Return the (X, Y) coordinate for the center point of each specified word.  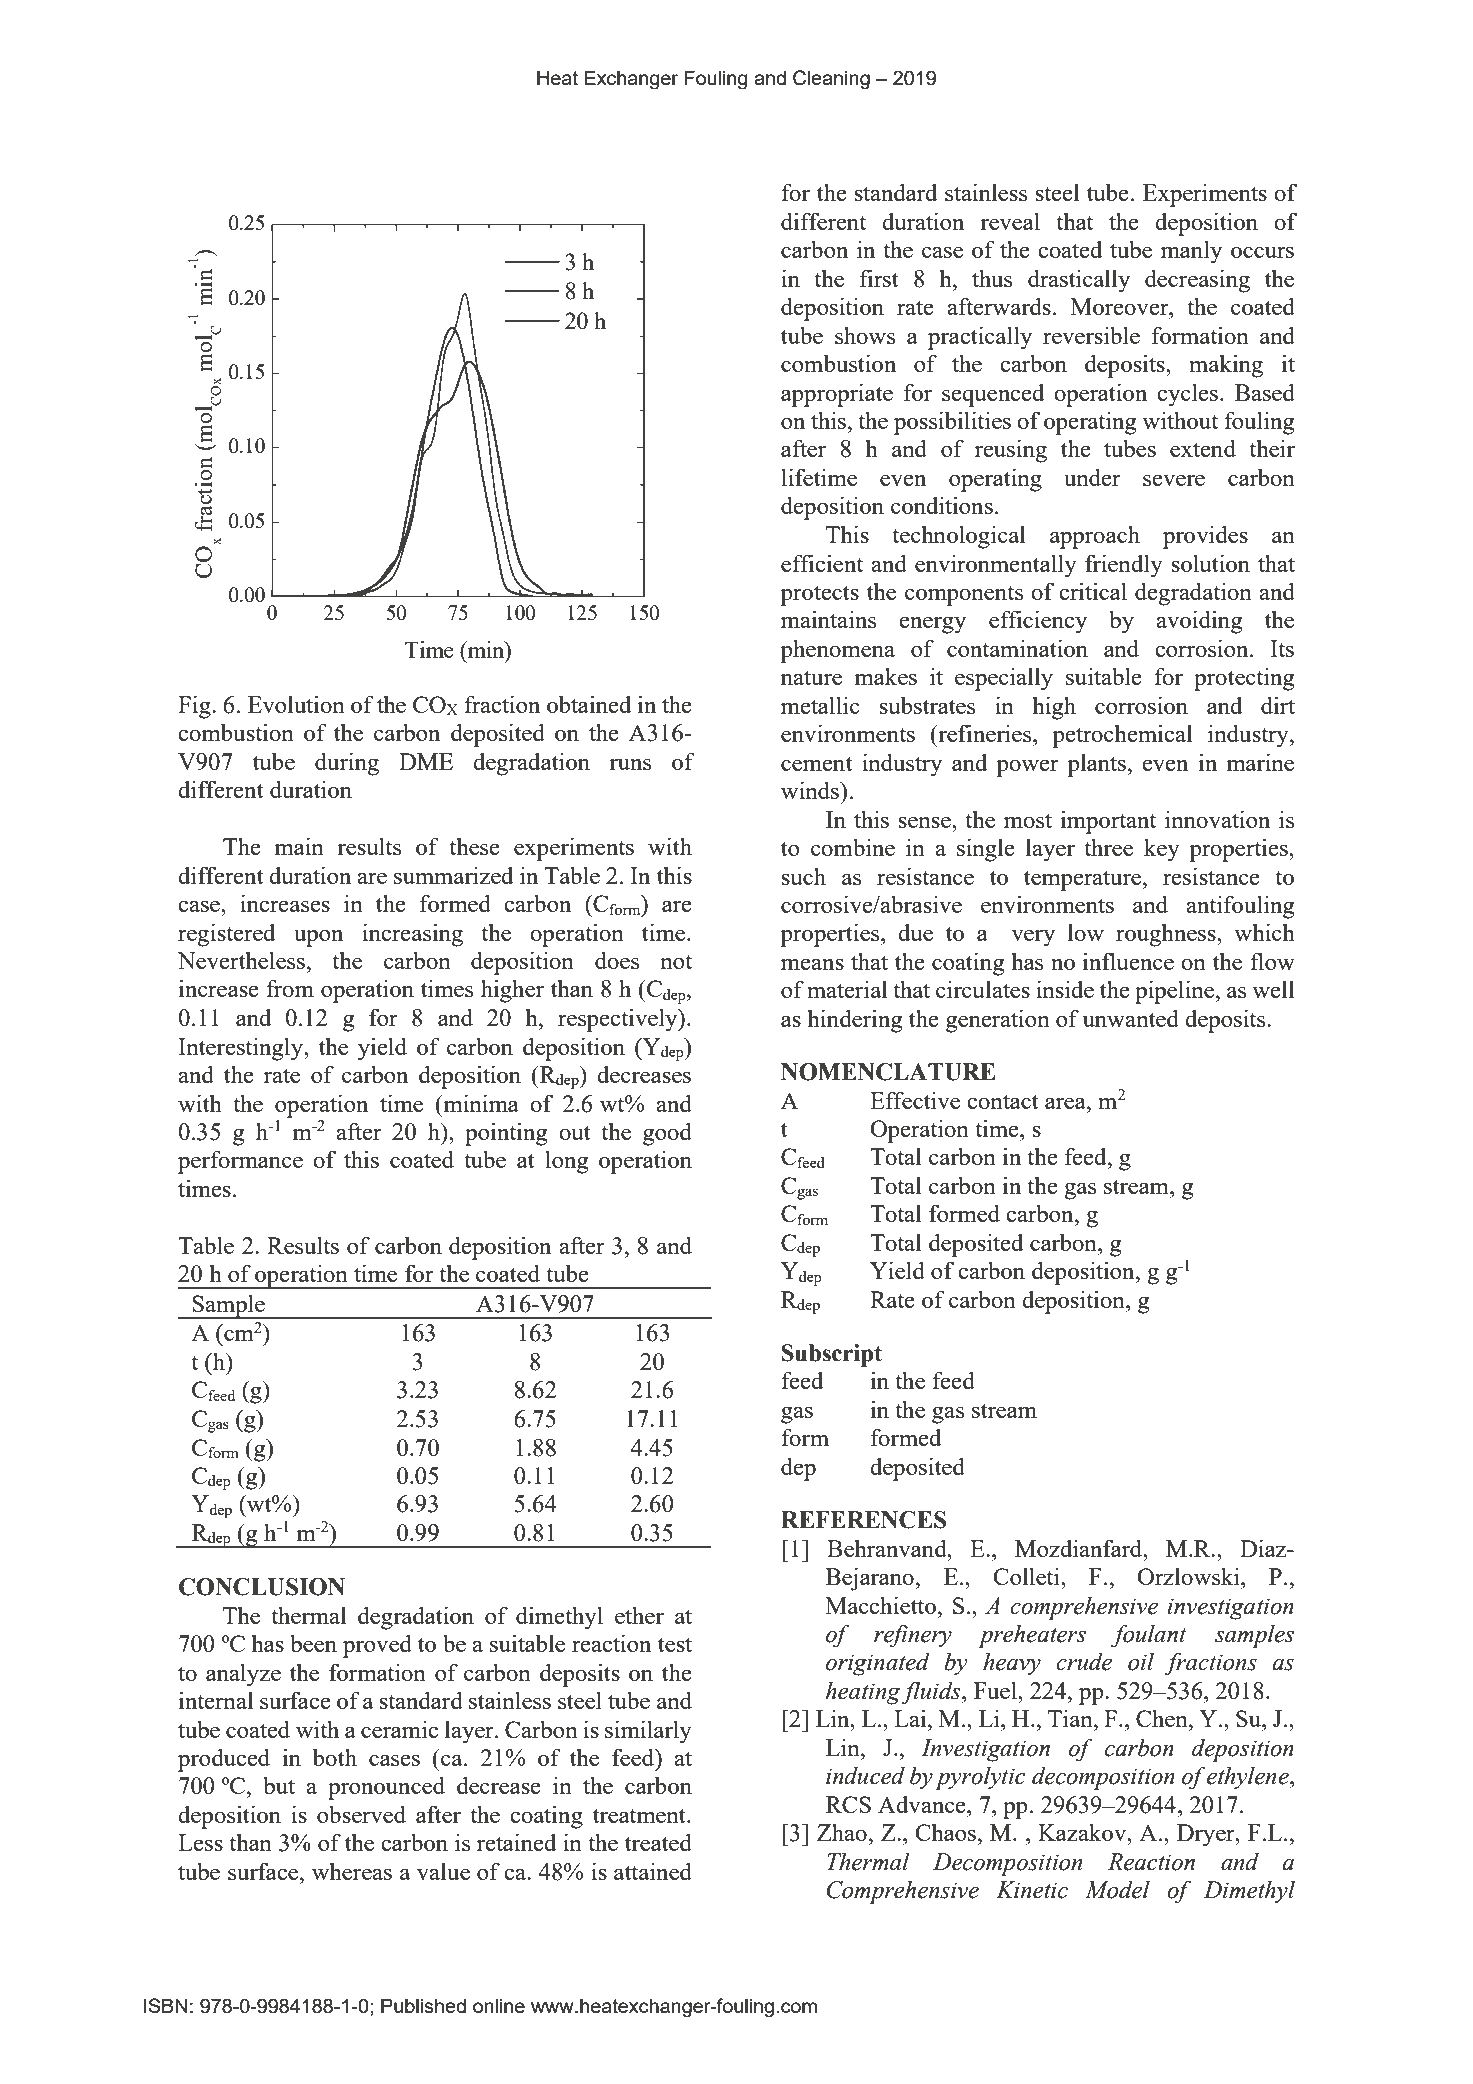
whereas (352, 1871)
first (879, 278)
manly (1191, 252)
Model (1117, 1890)
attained (653, 1871)
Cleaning (831, 80)
